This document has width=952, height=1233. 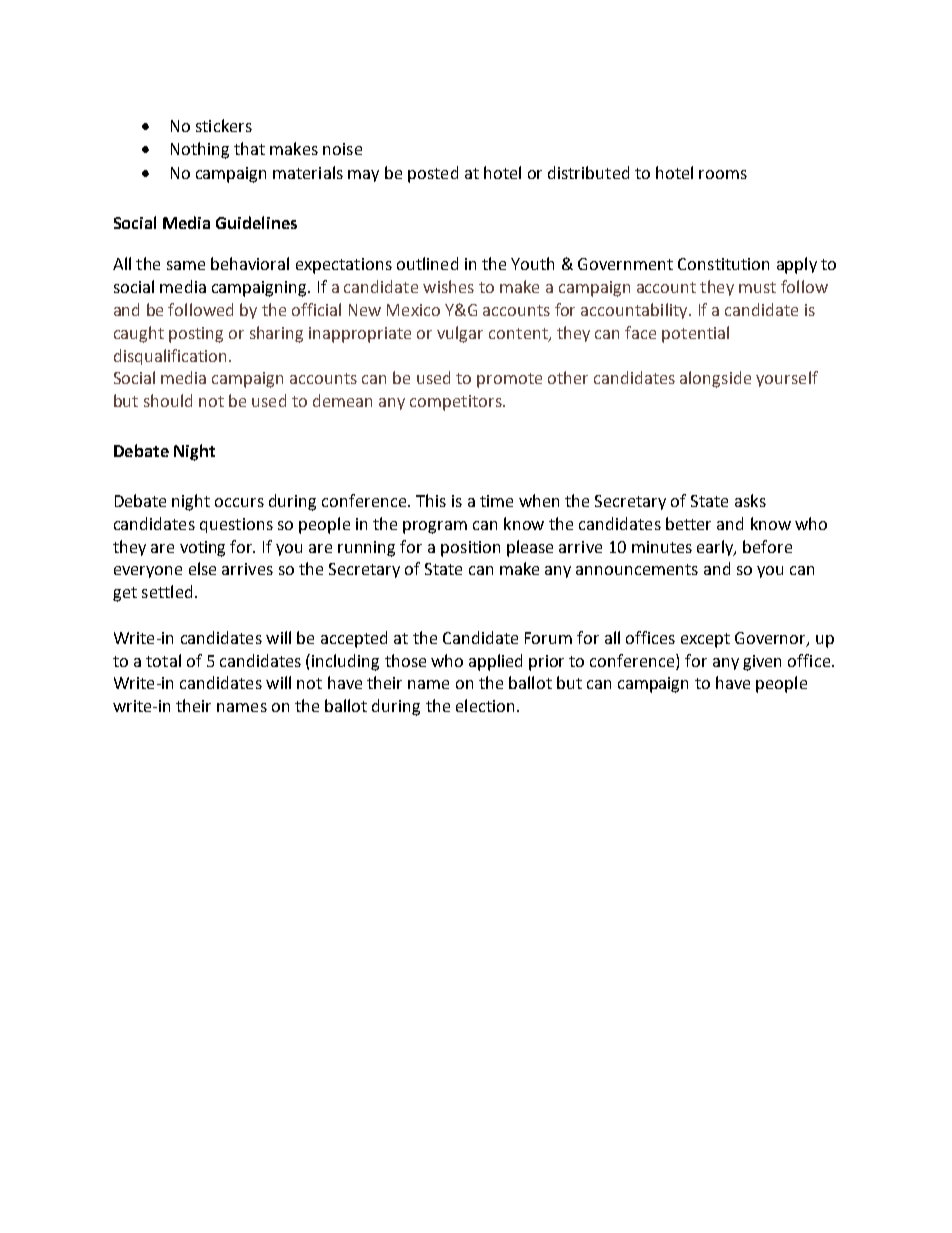 I want to click on given, so click(x=762, y=663).
